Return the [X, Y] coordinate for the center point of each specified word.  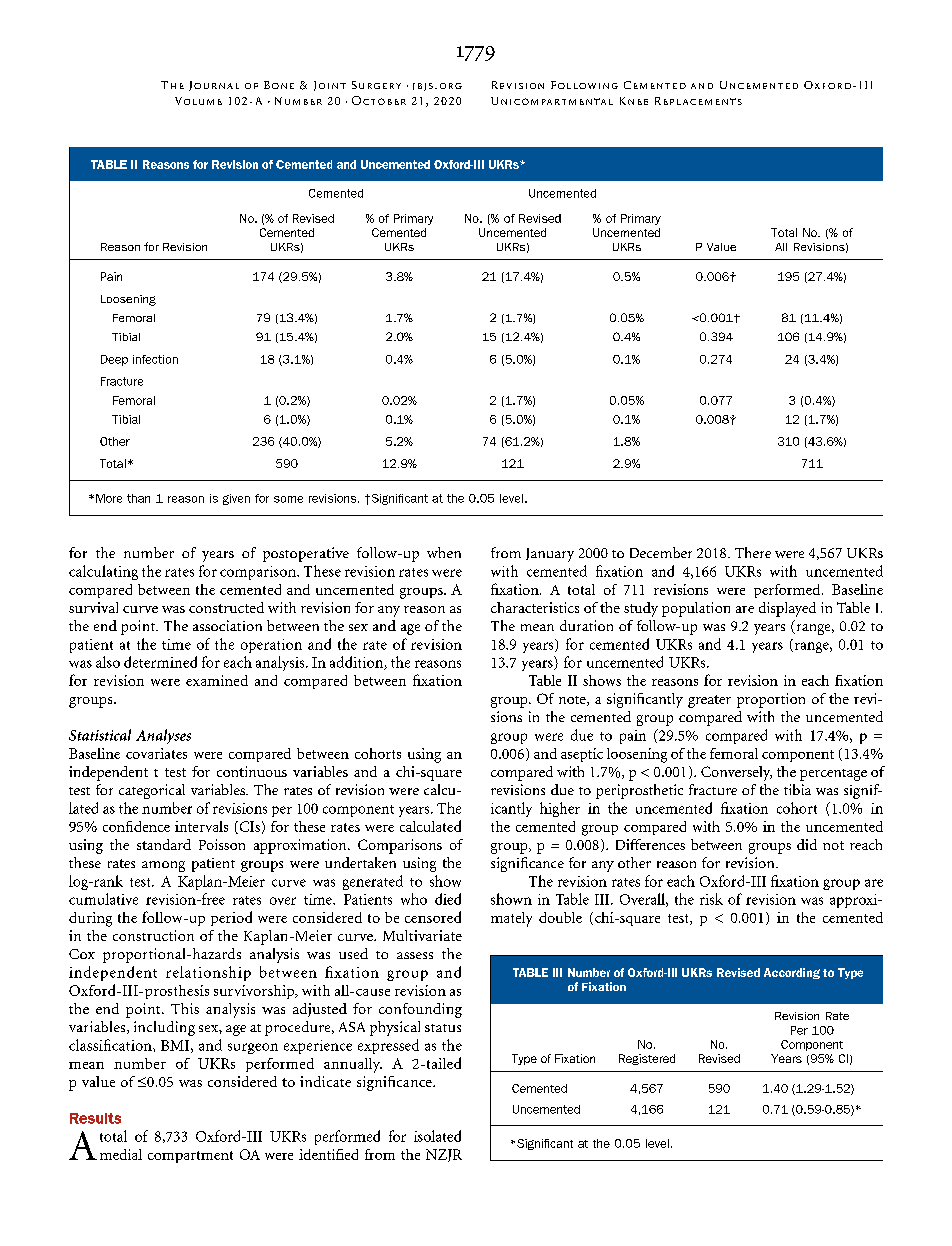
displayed [787, 609]
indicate [325, 1081]
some [288, 499]
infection [155, 359]
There [753, 552]
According [792, 973]
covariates [156, 753]
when [444, 552]
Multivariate [422, 935]
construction [153, 935]
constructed [226, 607]
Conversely [736, 773]
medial [121, 1154]
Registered [647, 1059]
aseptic [582, 755]
